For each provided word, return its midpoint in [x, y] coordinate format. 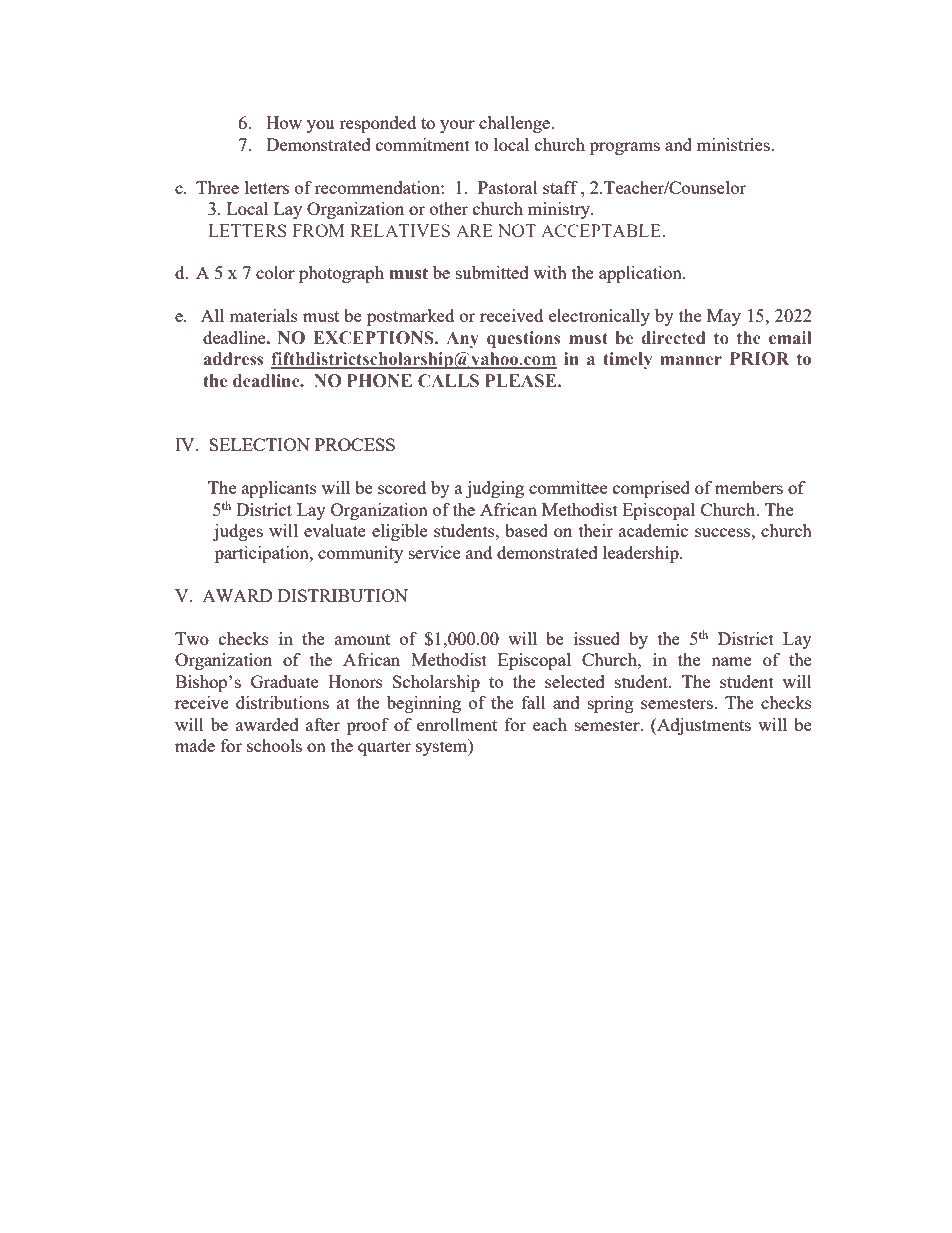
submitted [492, 272]
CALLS [448, 381]
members [749, 487]
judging [495, 489]
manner [691, 361]
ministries [734, 144]
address [234, 359]
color [275, 272]
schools [274, 745]
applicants [279, 489]
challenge [516, 124]
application [641, 274]
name [731, 661]
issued [597, 638]
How [284, 122]
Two [192, 638]
